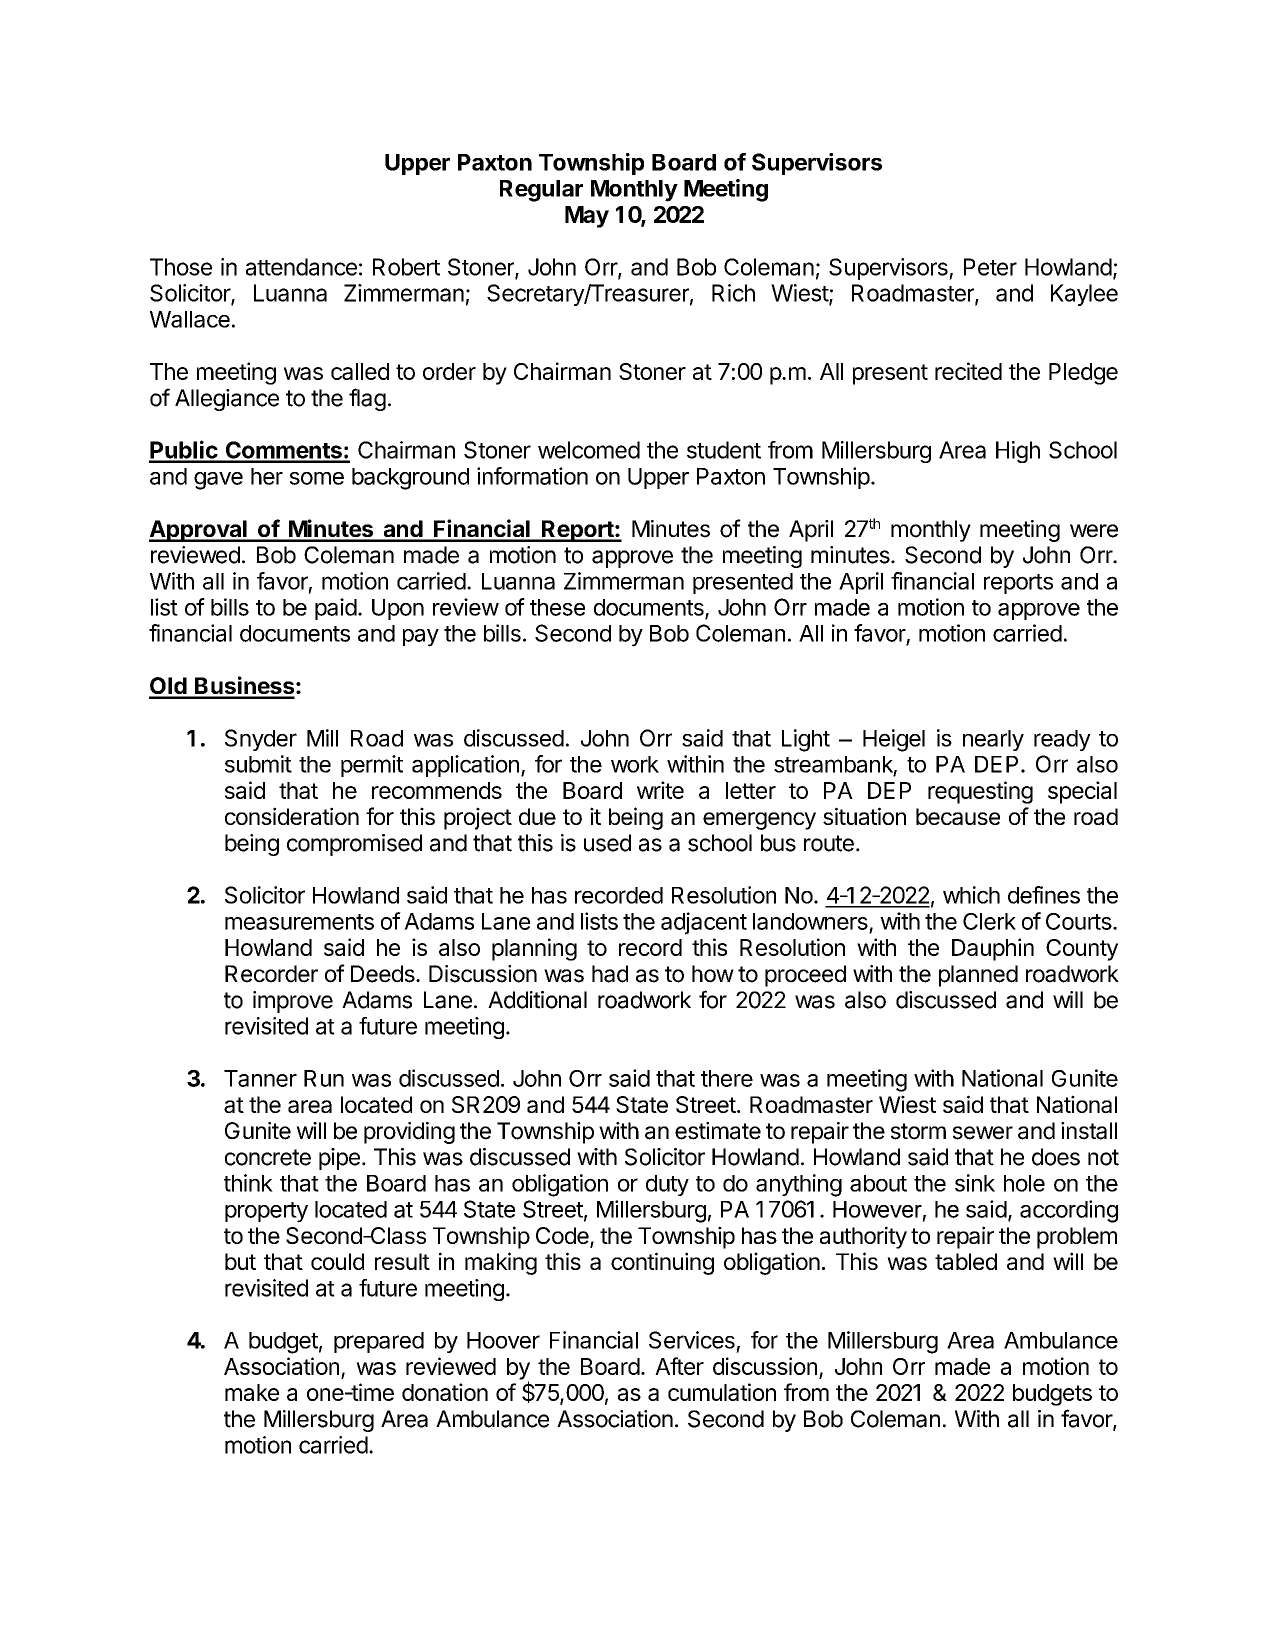 Image resolution: width=1267 pixels, height=1639 pixels. Describe the element at coordinates (301, 267) in the page. I see `attendance` at that location.
